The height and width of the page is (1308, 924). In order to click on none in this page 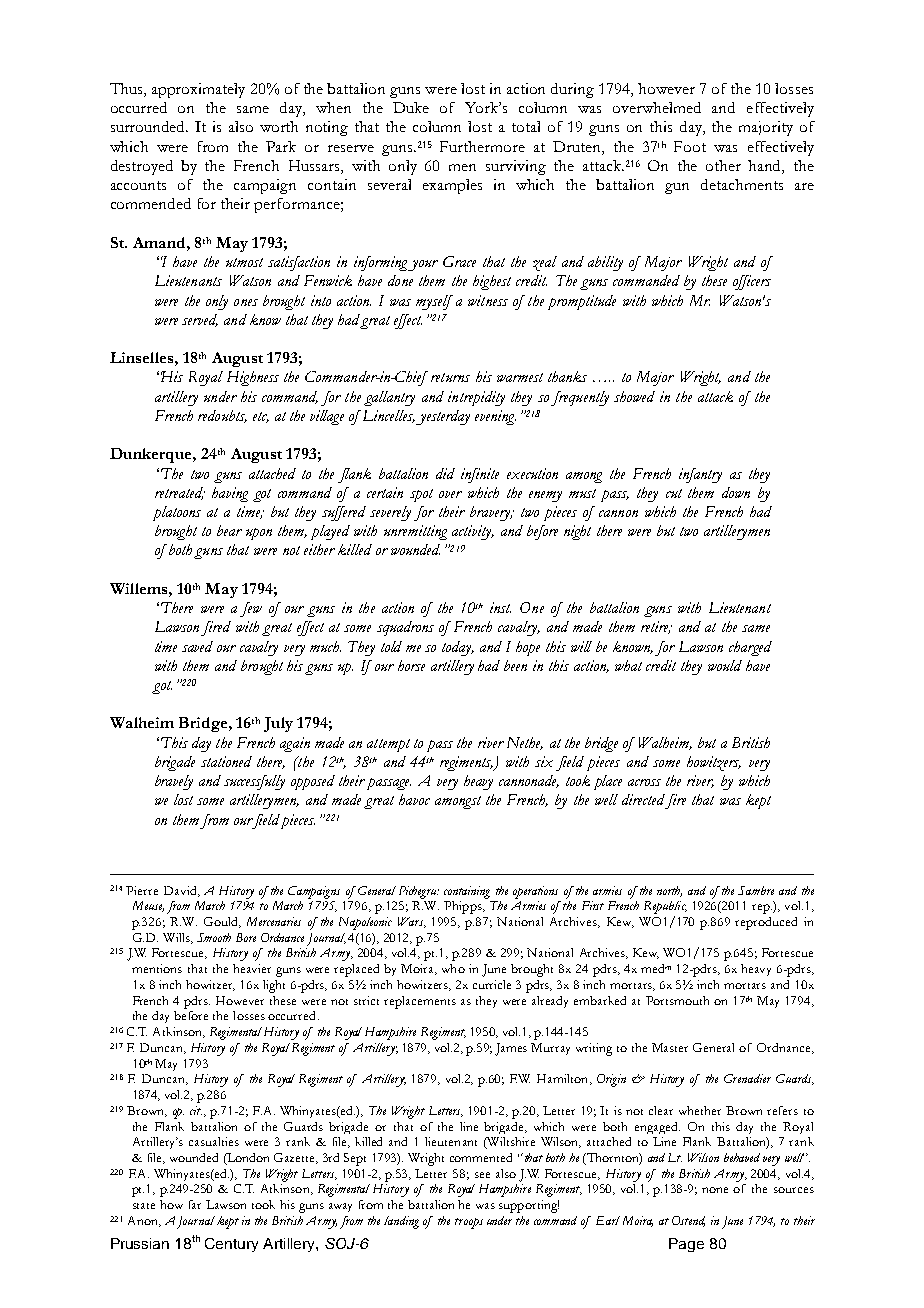, I will do `click(715, 1190)`.
